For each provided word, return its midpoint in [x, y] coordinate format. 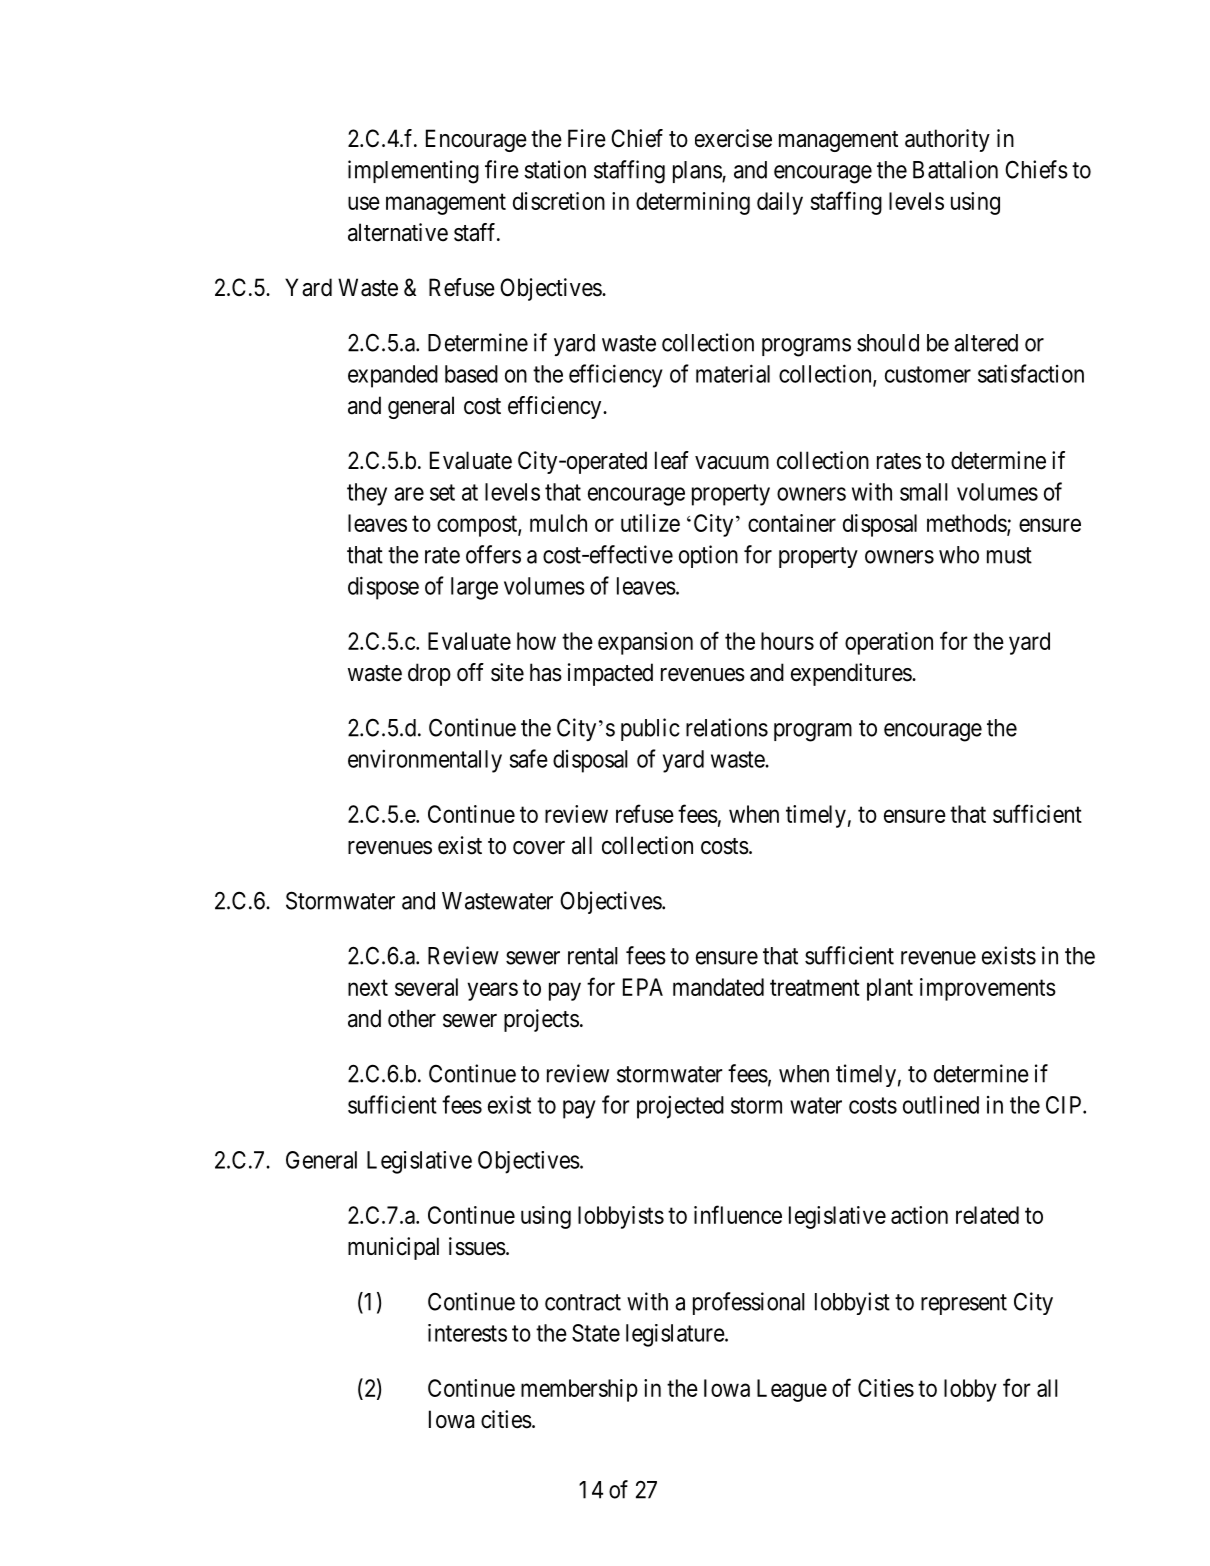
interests [467, 1333]
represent [964, 1304]
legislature [676, 1335]
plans [698, 172]
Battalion [955, 169]
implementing [413, 172]
